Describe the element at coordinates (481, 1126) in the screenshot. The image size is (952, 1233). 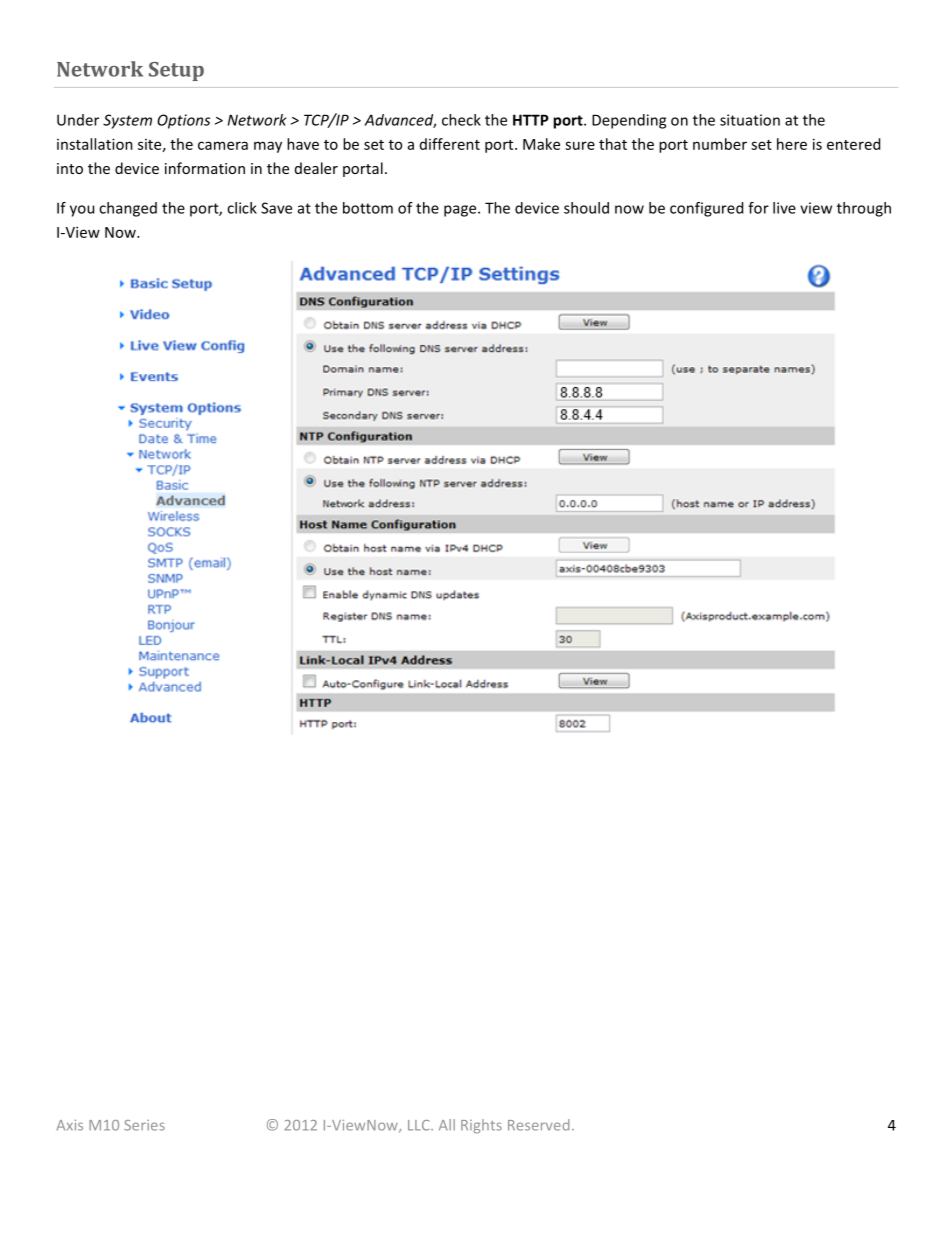
I see `Rights` at that location.
